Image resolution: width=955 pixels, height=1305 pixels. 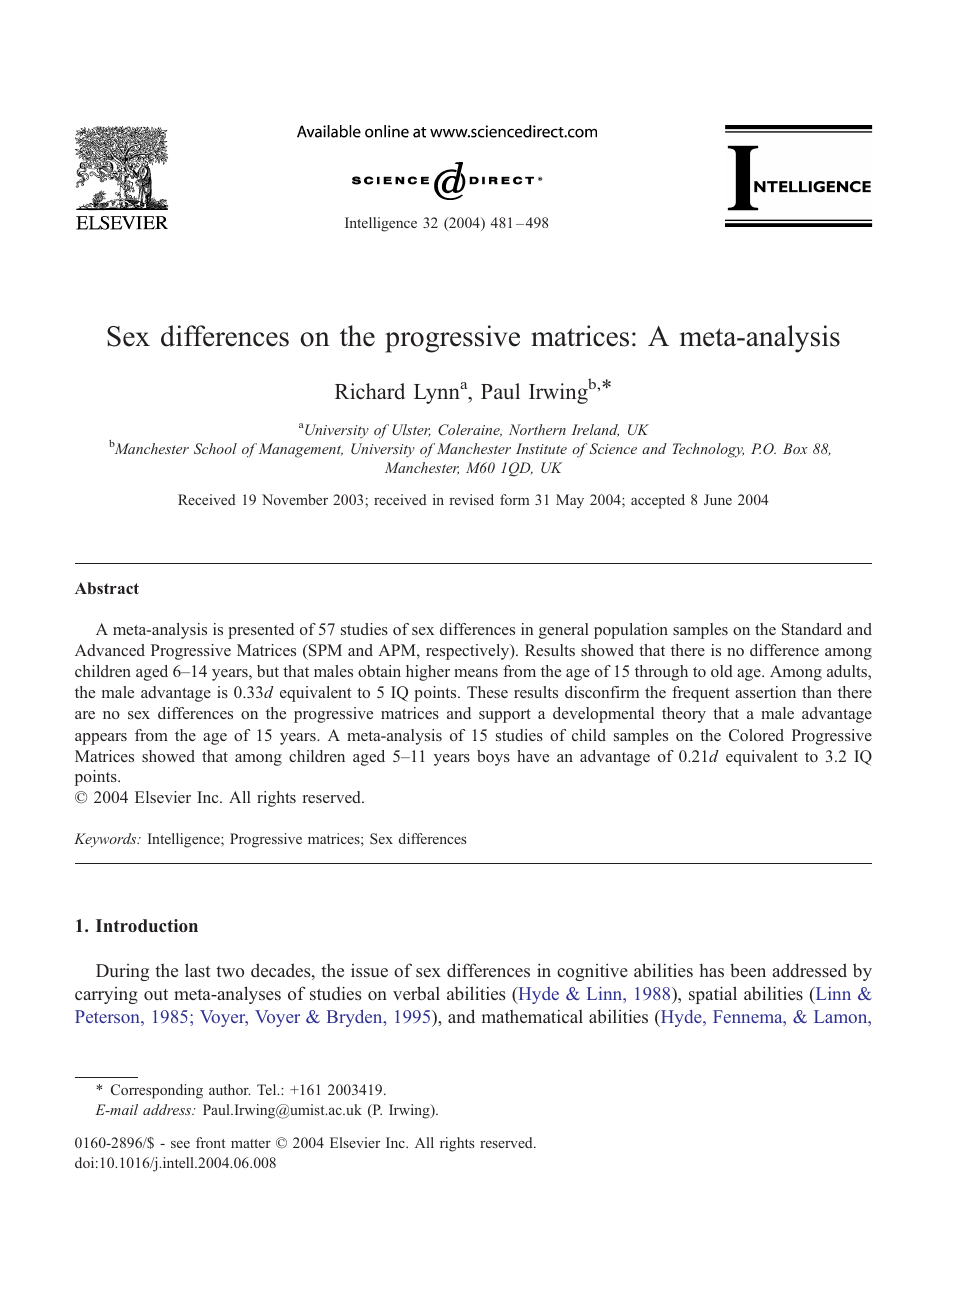 I want to click on Ulster, so click(x=411, y=430).
